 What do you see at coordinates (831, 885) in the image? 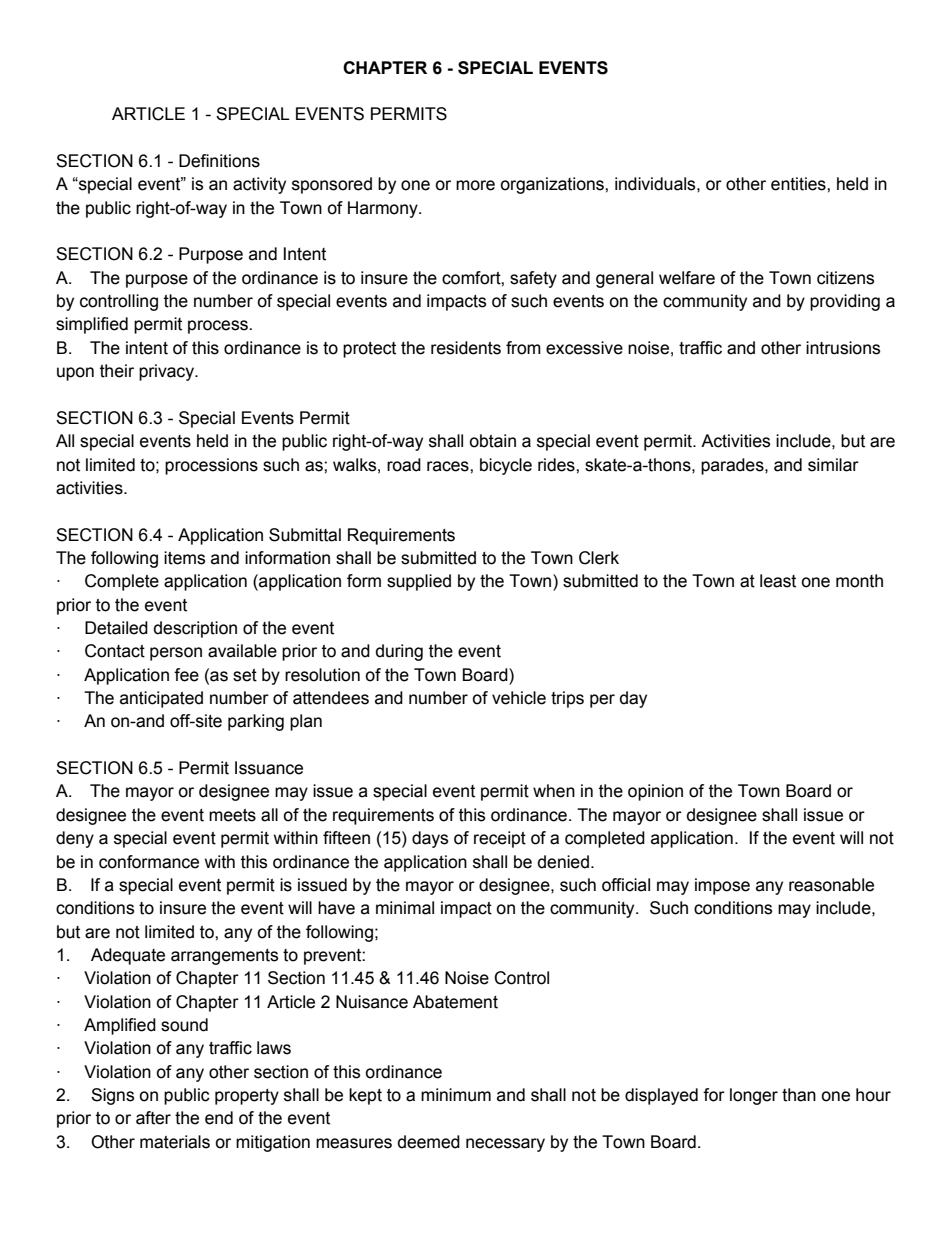
I see `reasonable` at bounding box center [831, 885].
